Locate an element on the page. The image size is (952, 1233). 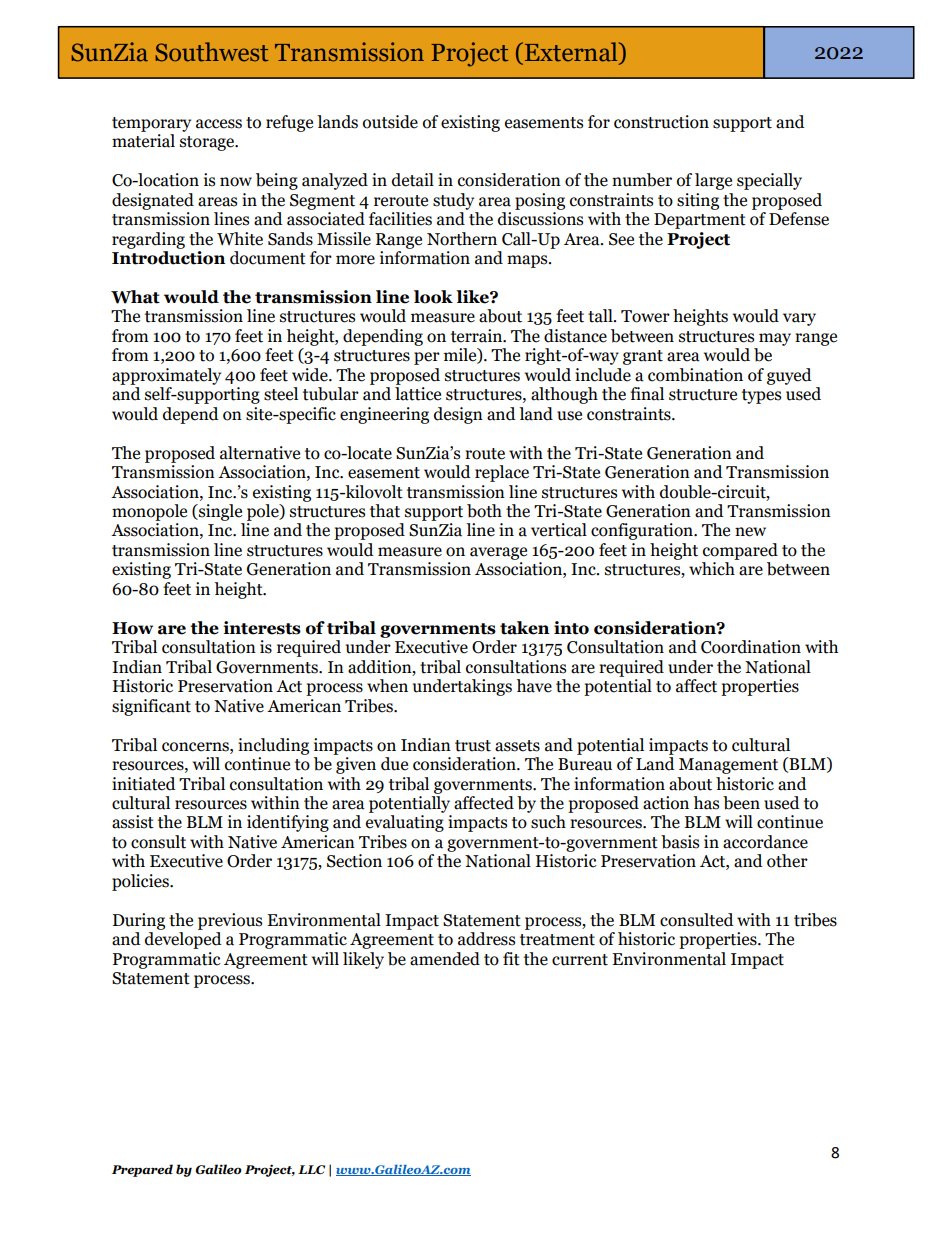
Prepared is located at coordinates (142, 1170).
